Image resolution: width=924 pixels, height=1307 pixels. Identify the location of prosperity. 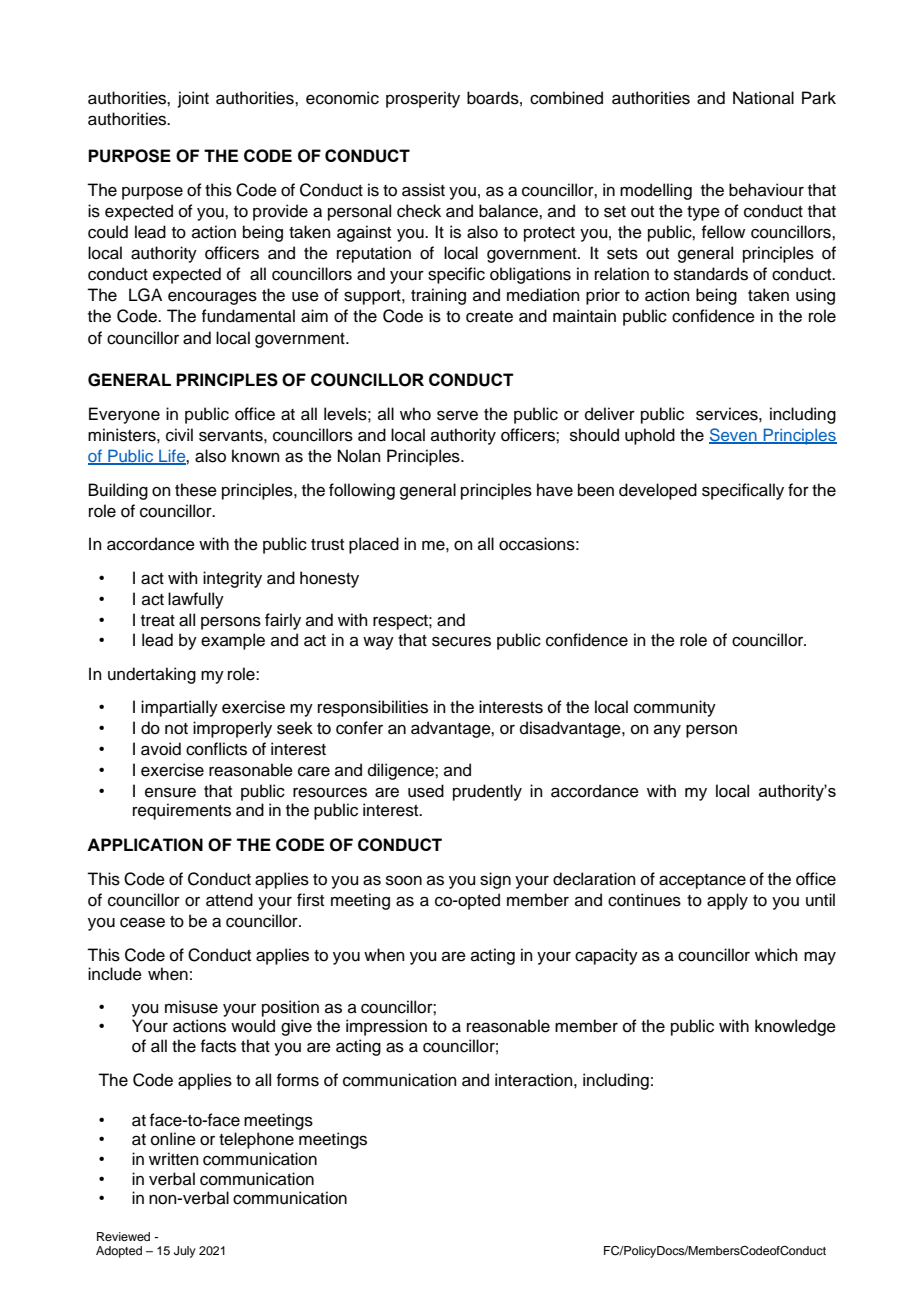
(423, 99).
